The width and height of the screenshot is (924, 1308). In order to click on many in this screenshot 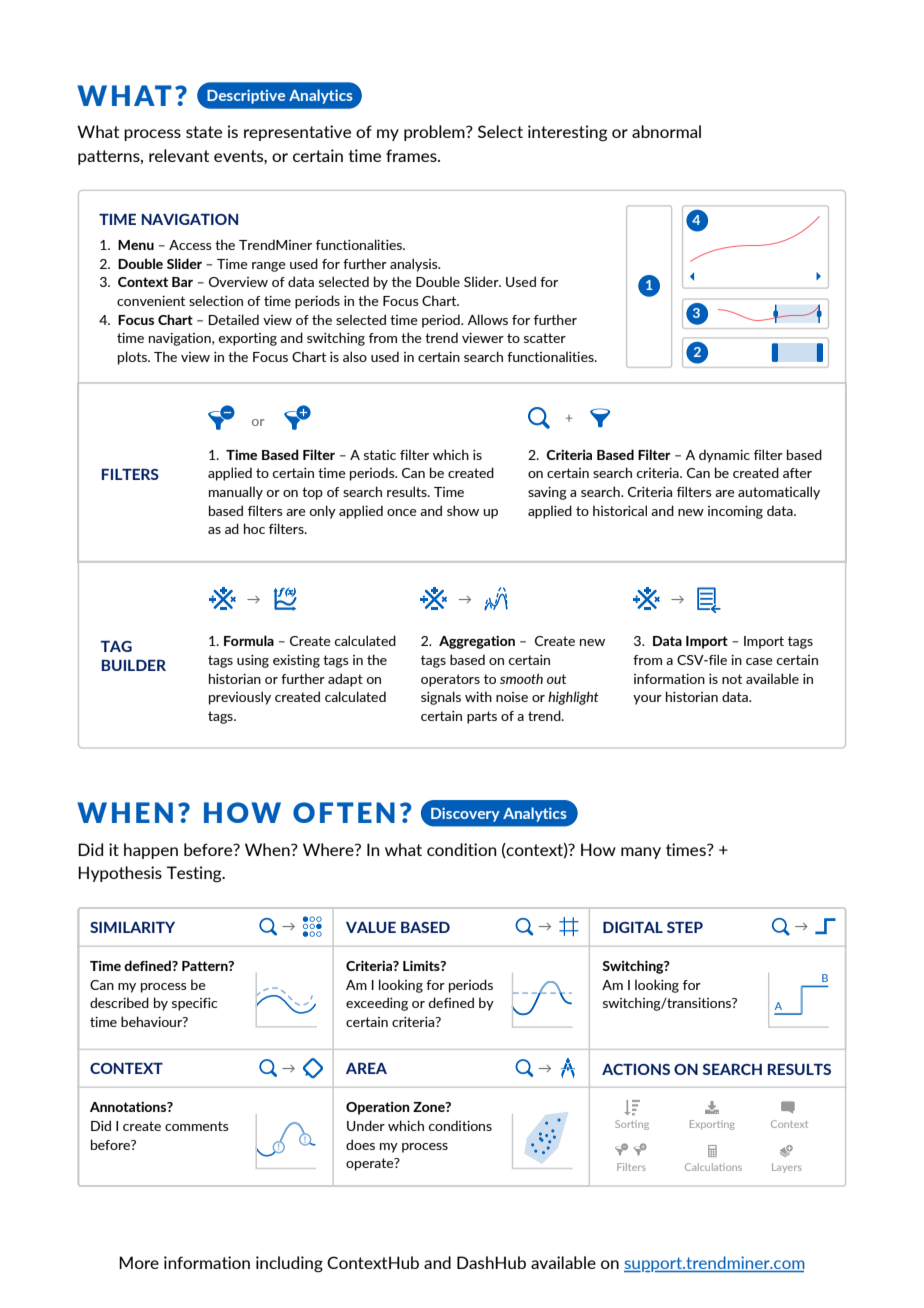, I will do `click(641, 853)`.
